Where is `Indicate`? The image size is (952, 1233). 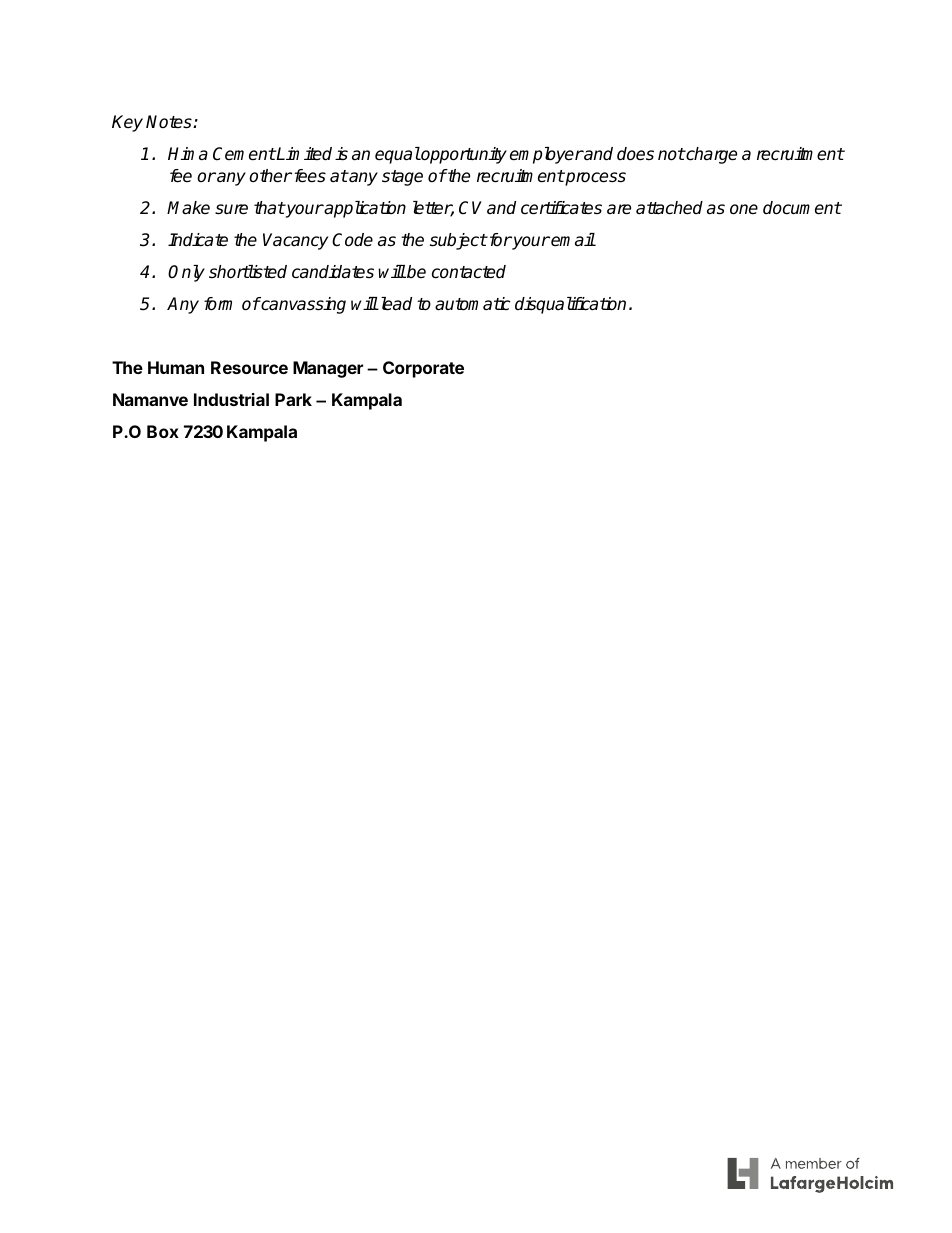
Indicate is located at coordinates (198, 240).
